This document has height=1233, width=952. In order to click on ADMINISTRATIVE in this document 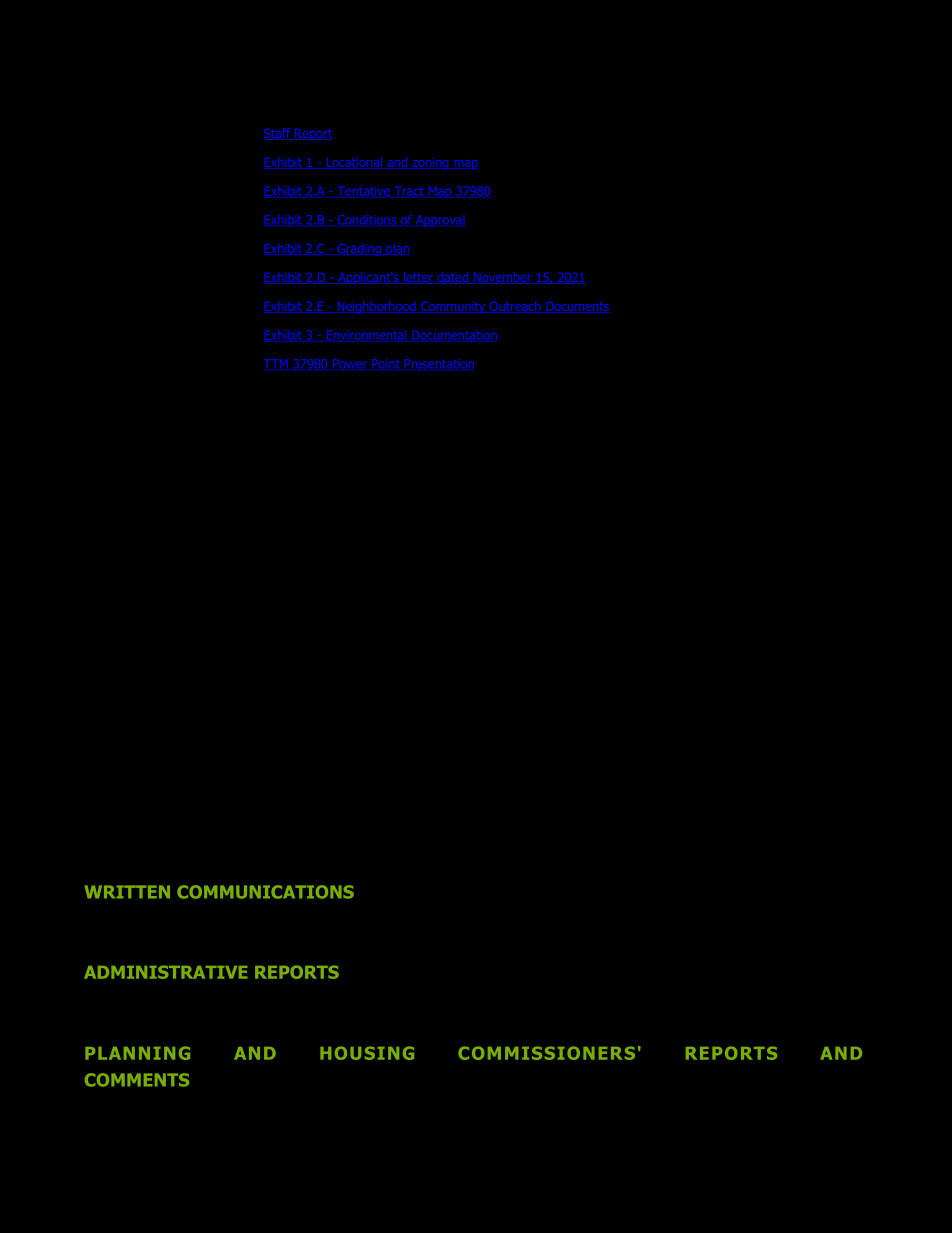, I will do `click(165, 972)`.
